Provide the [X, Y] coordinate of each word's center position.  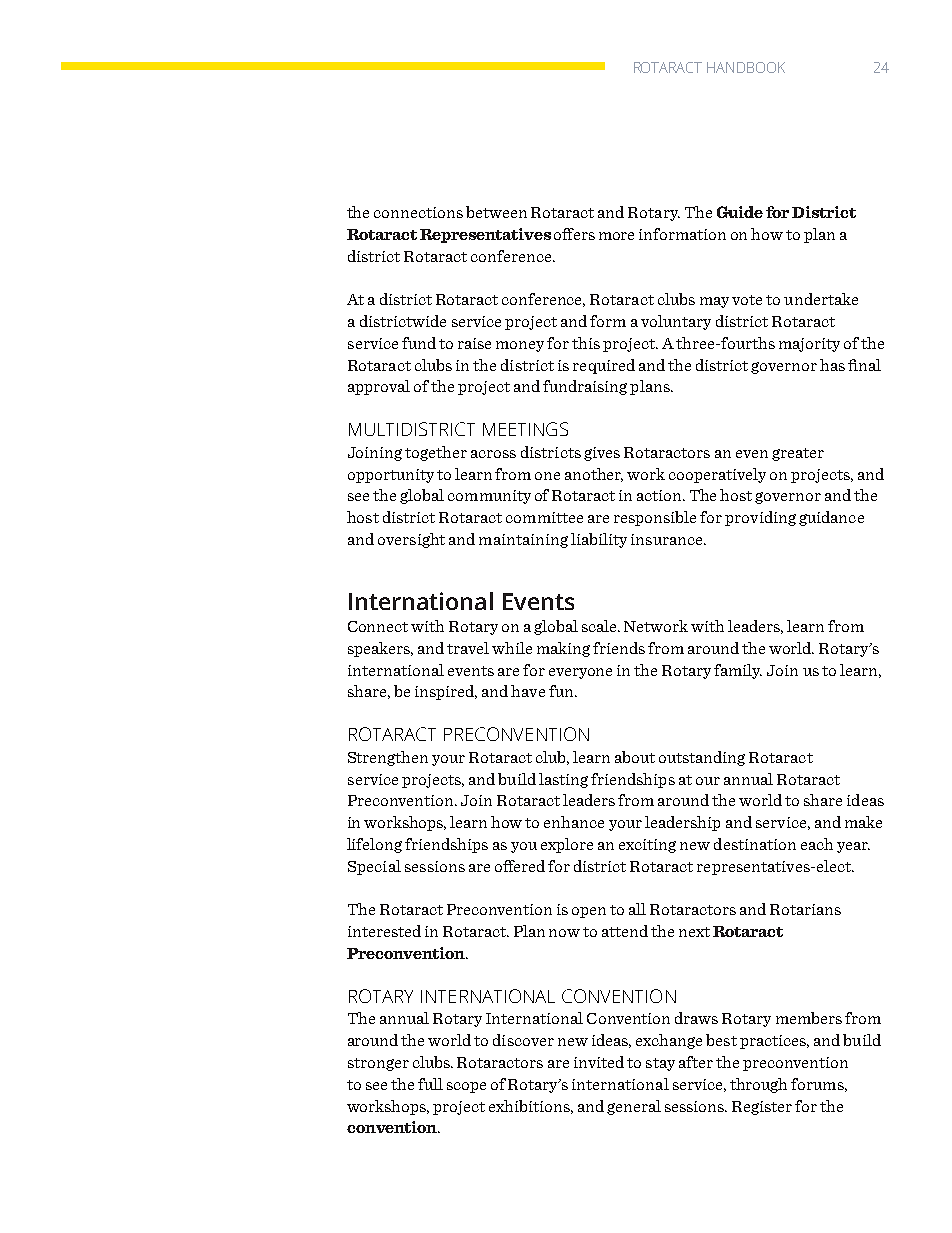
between [496, 212]
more [616, 236]
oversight [411, 540]
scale [601, 626]
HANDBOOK [746, 67]
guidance [831, 518]
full [430, 1084]
